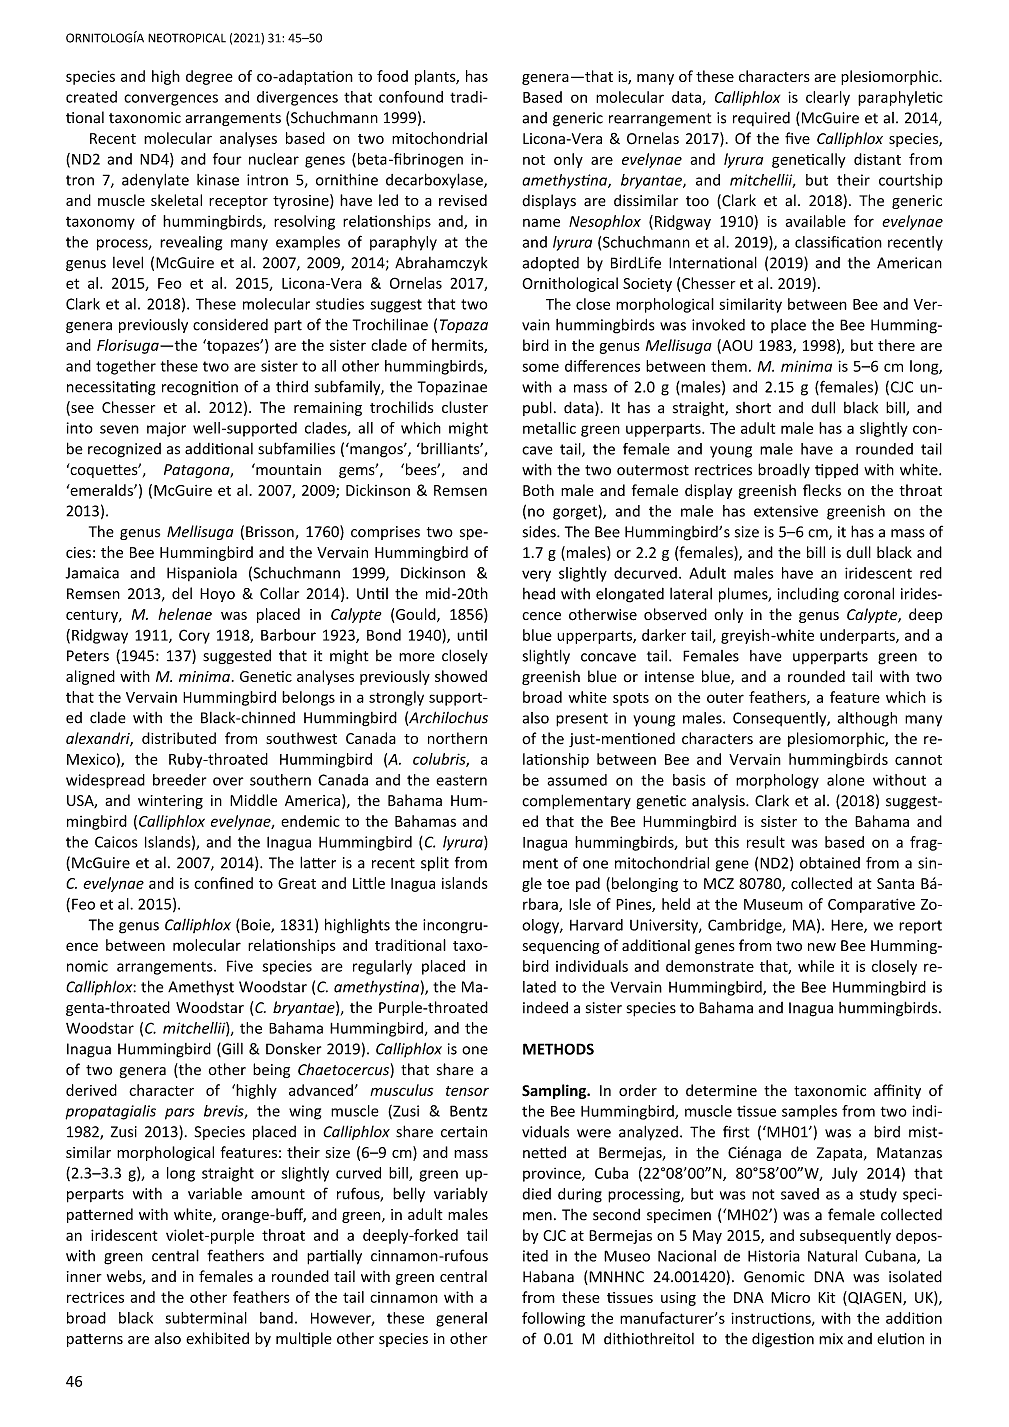 Image resolution: width=1009 pixels, height=1427 pixels. Describe the element at coordinates (223, 883) in the image. I see `confined` at that location.
